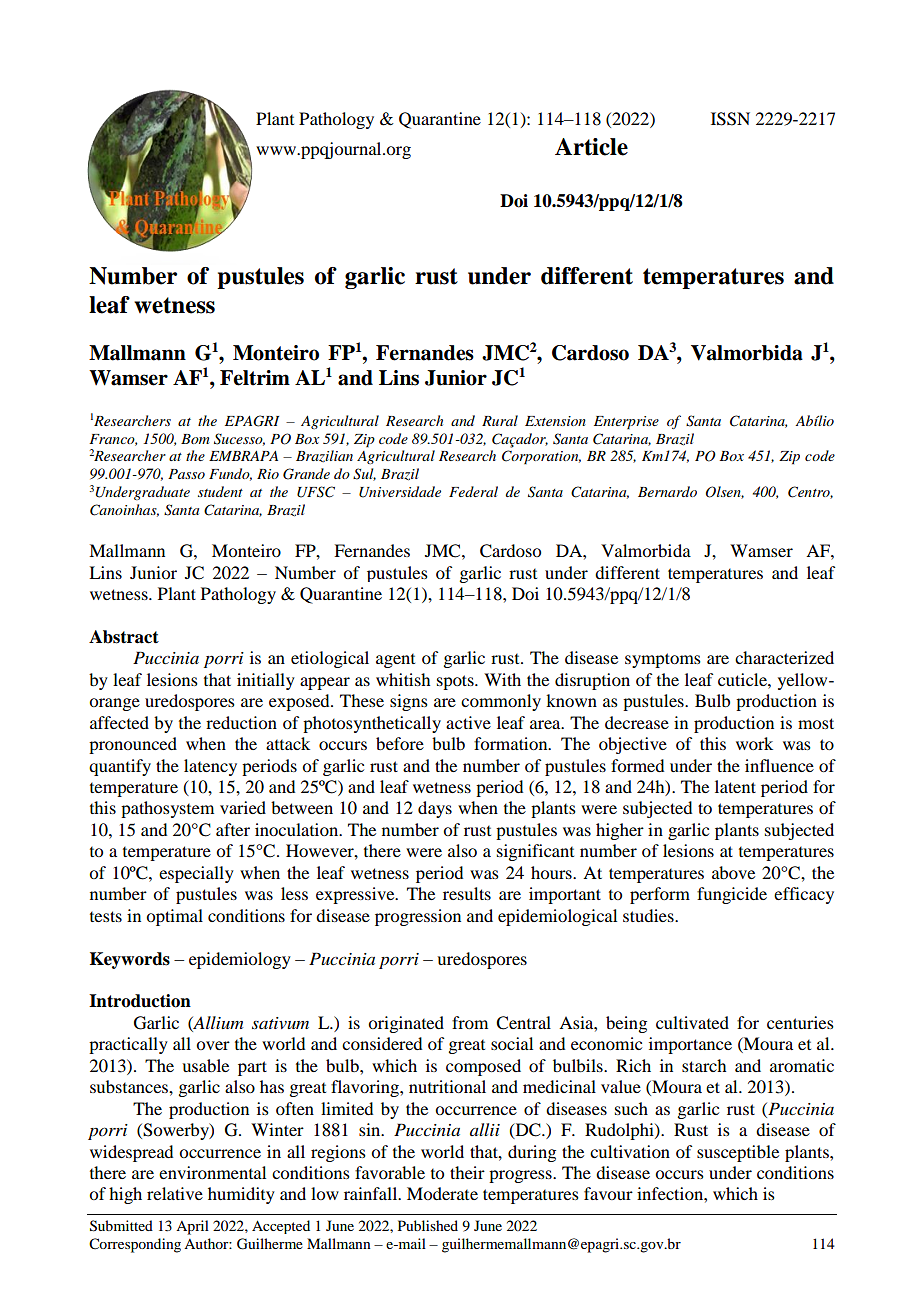 Image resolution: width=924 pixels, height=1308 pixels. What do you see at coordinates (241, 722) in the page?
I see `reduction` at bounding box center [241, 722].
